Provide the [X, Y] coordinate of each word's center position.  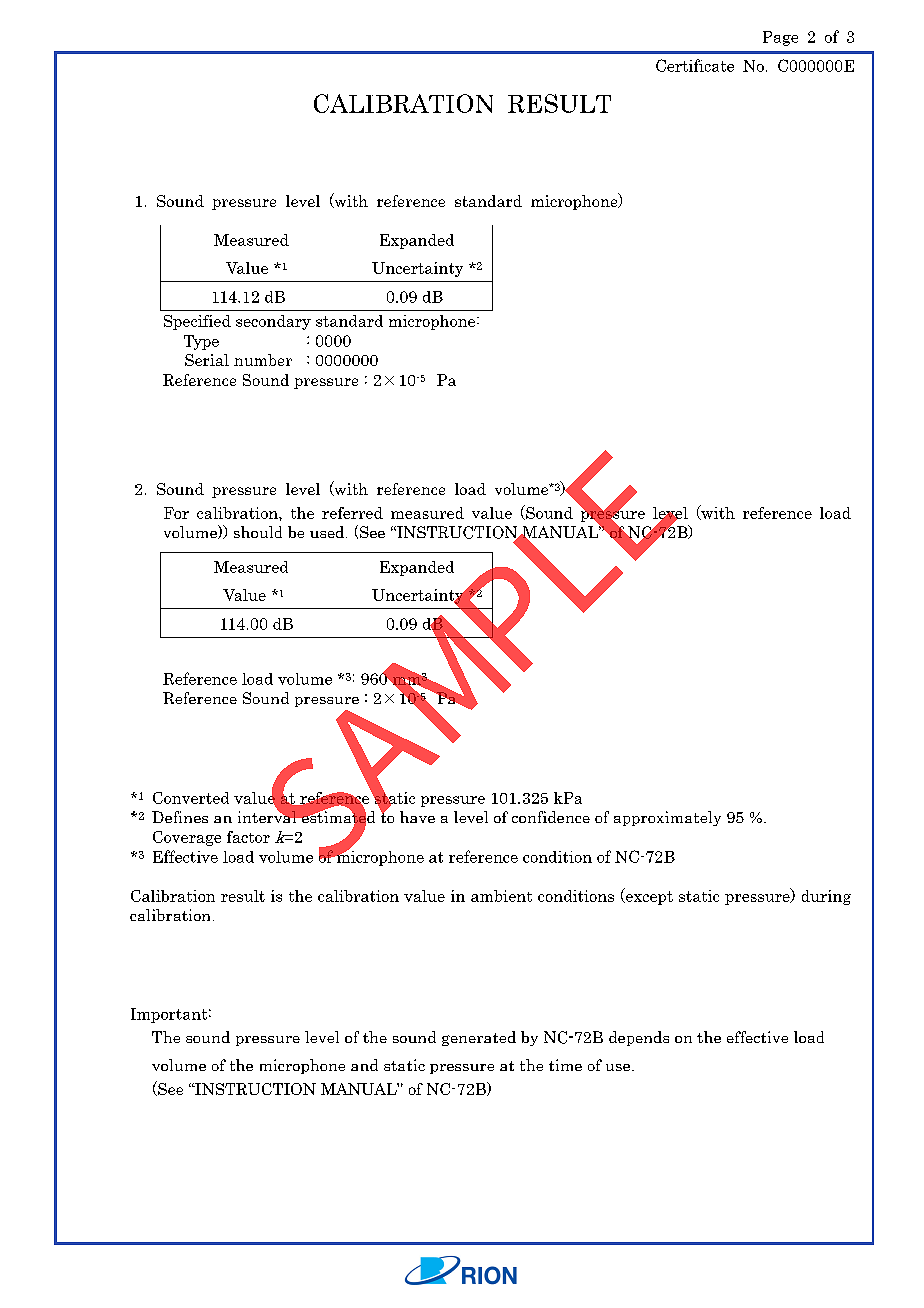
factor [248, 837]
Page [780, 38]
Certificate [695, 65]
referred [352, 513]
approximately [667, 818]
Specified [197, 322]
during [826, 897]
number [263, 360]
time [565, 1065]
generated [479, 1038]
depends [639, 1038]
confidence [551, 817]
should [258, 532]
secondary [273, 322]
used [328, 532]
